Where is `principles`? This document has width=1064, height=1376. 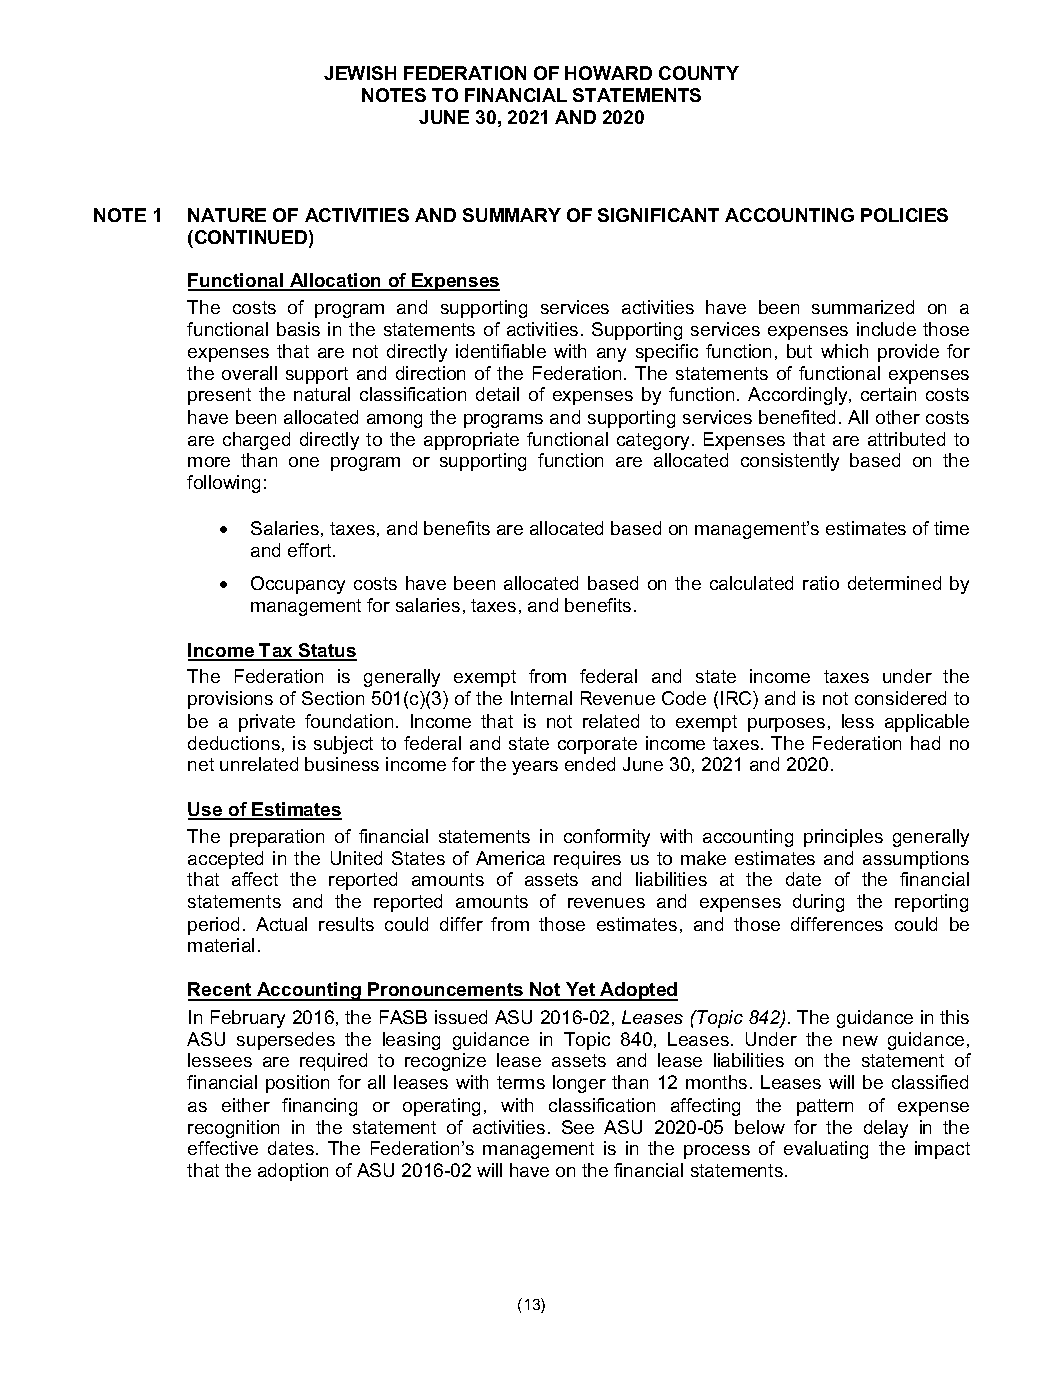 principles is located at coordinates (843, 838).
